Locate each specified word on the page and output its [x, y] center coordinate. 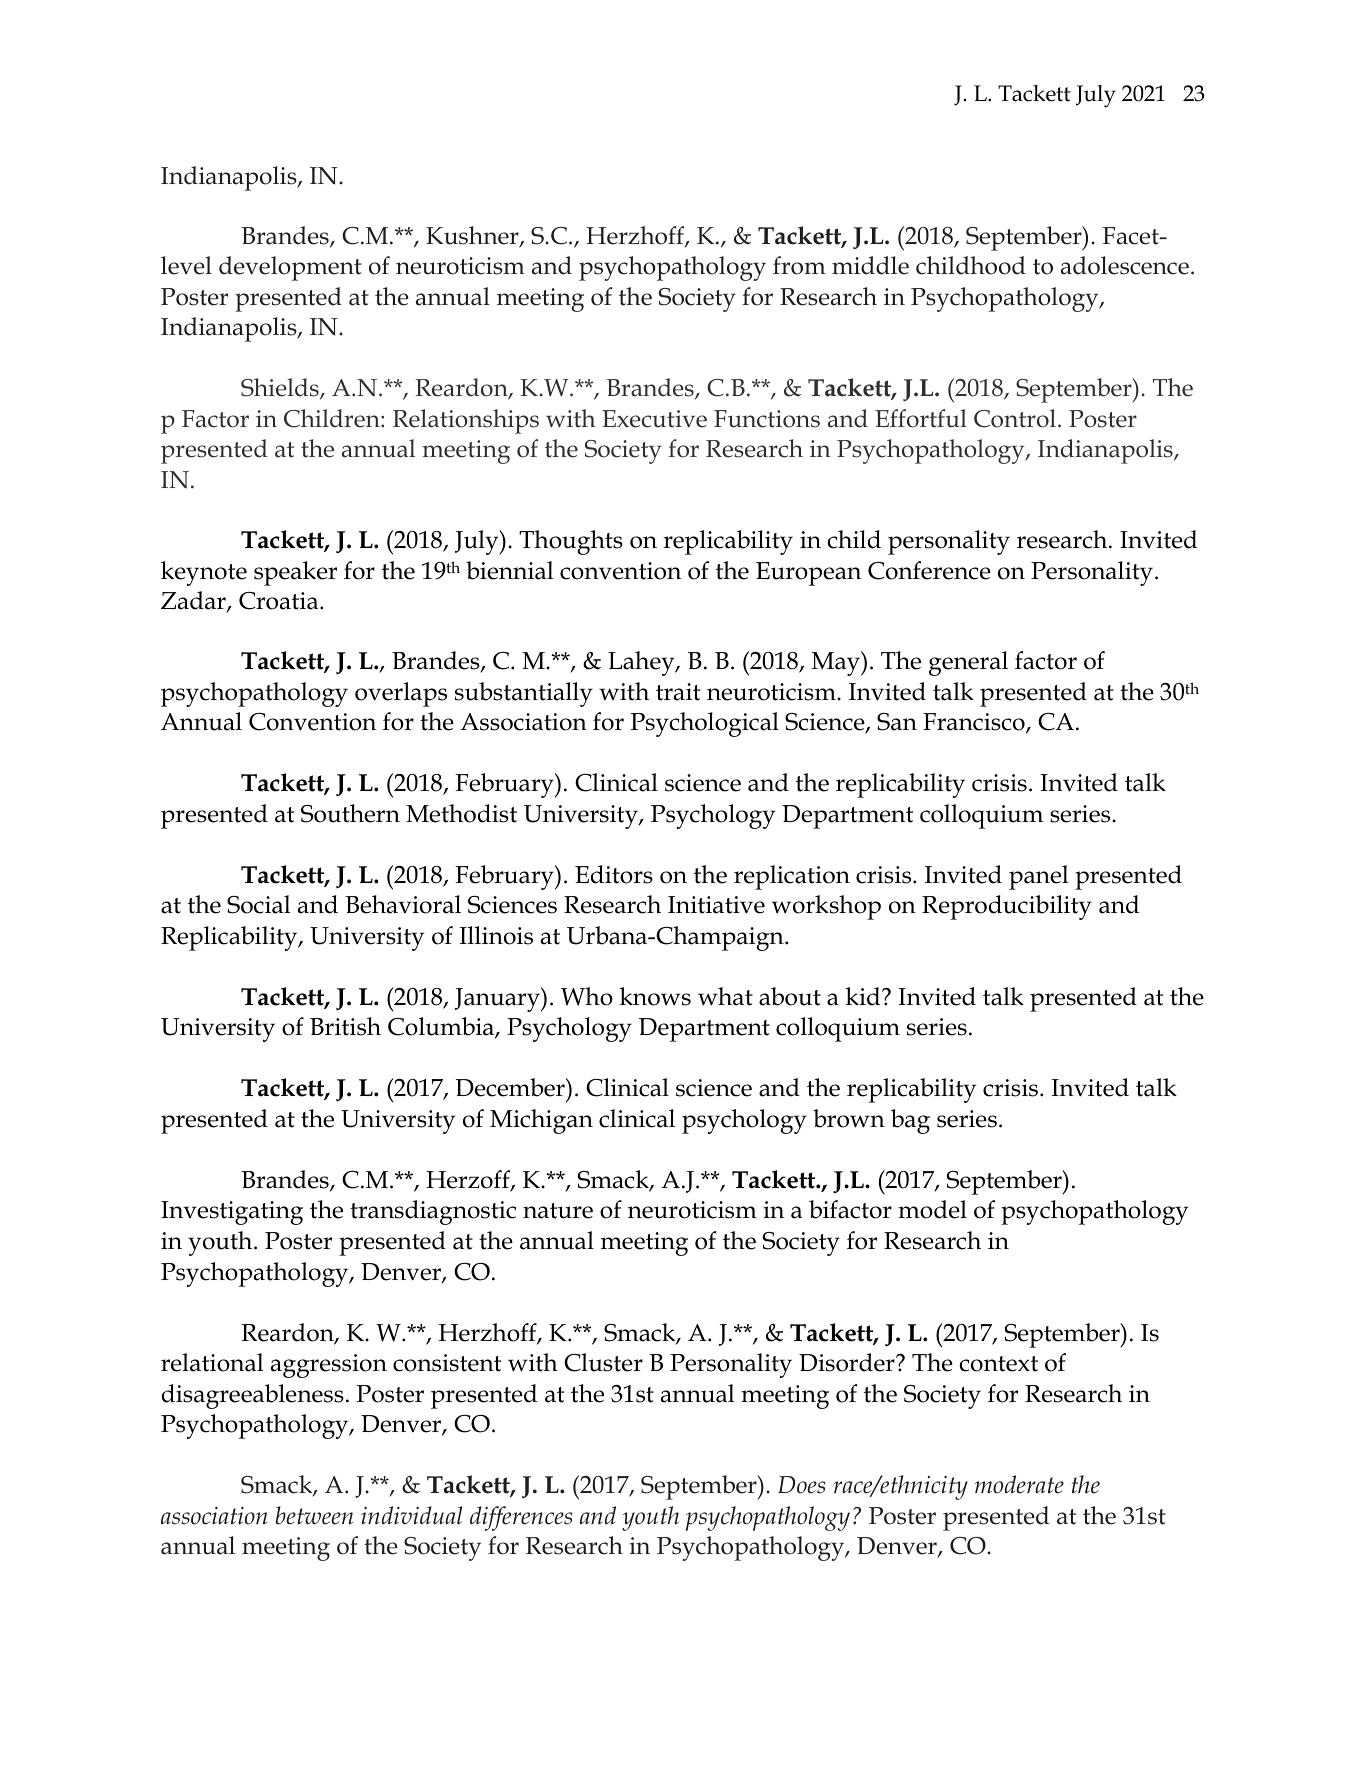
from [799, 265]
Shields [281, 389]
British [345, 1026]
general [968, 663]
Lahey [642, 663]
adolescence [1125, 265]
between [314, 1515]
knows [655, 996]
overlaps [401, 694]
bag [910, 1121]
